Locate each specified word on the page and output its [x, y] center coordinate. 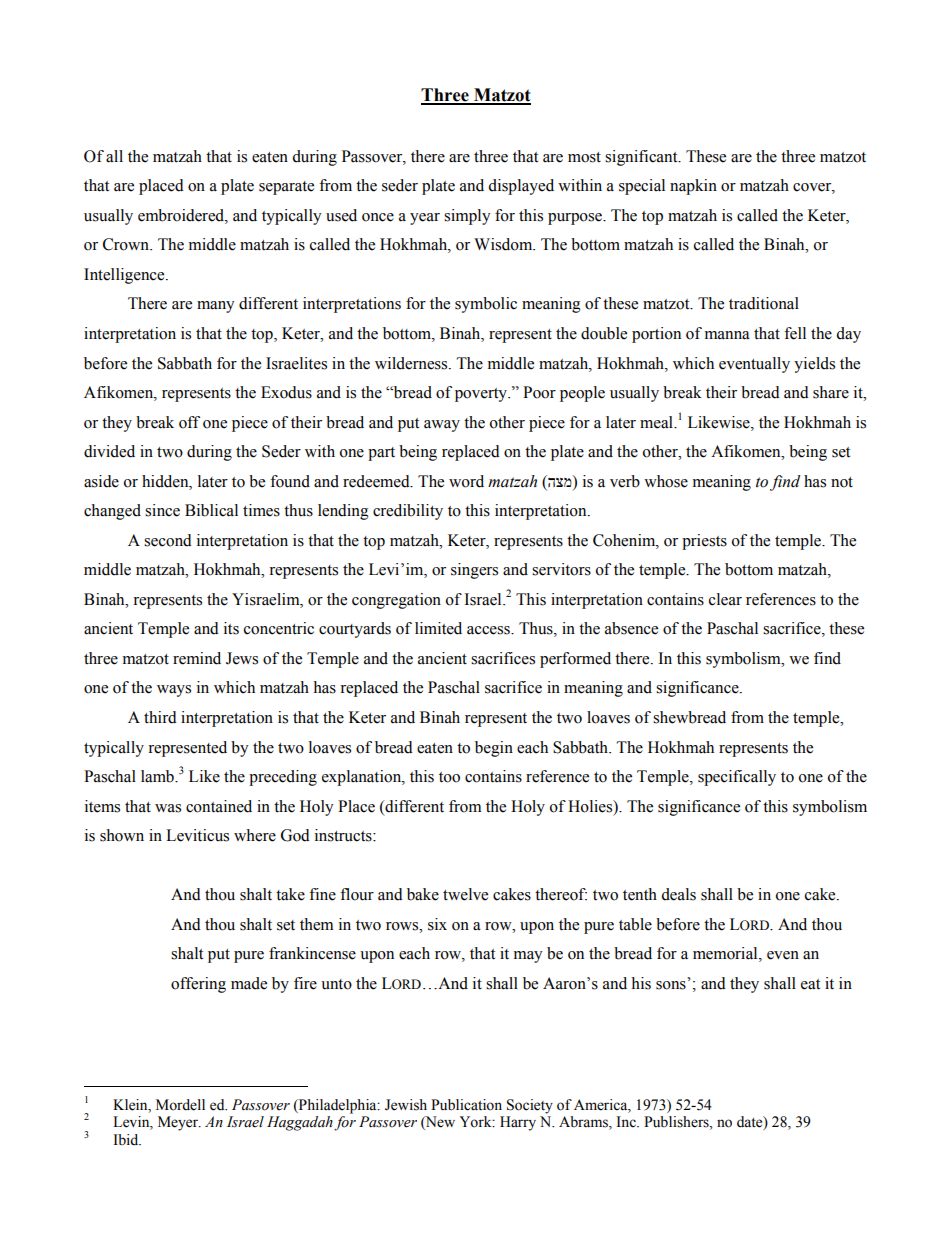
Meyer [179, 1123]
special [642, 187]
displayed [521, 187]
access [489, 630]
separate [286, 188]
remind [197, 658]
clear [725, 599]
